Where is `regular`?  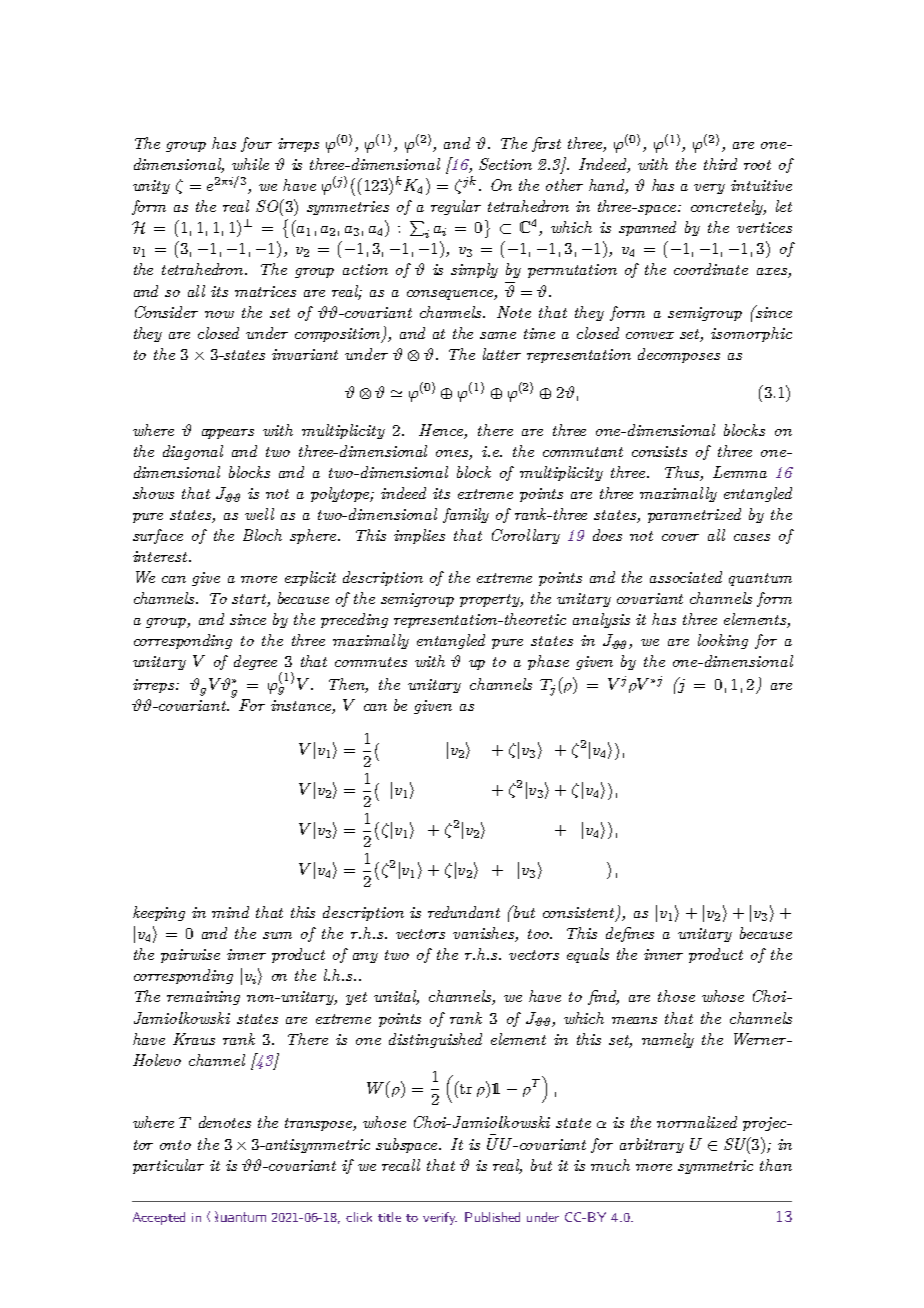
regular is located at coordinates (456, 207).
